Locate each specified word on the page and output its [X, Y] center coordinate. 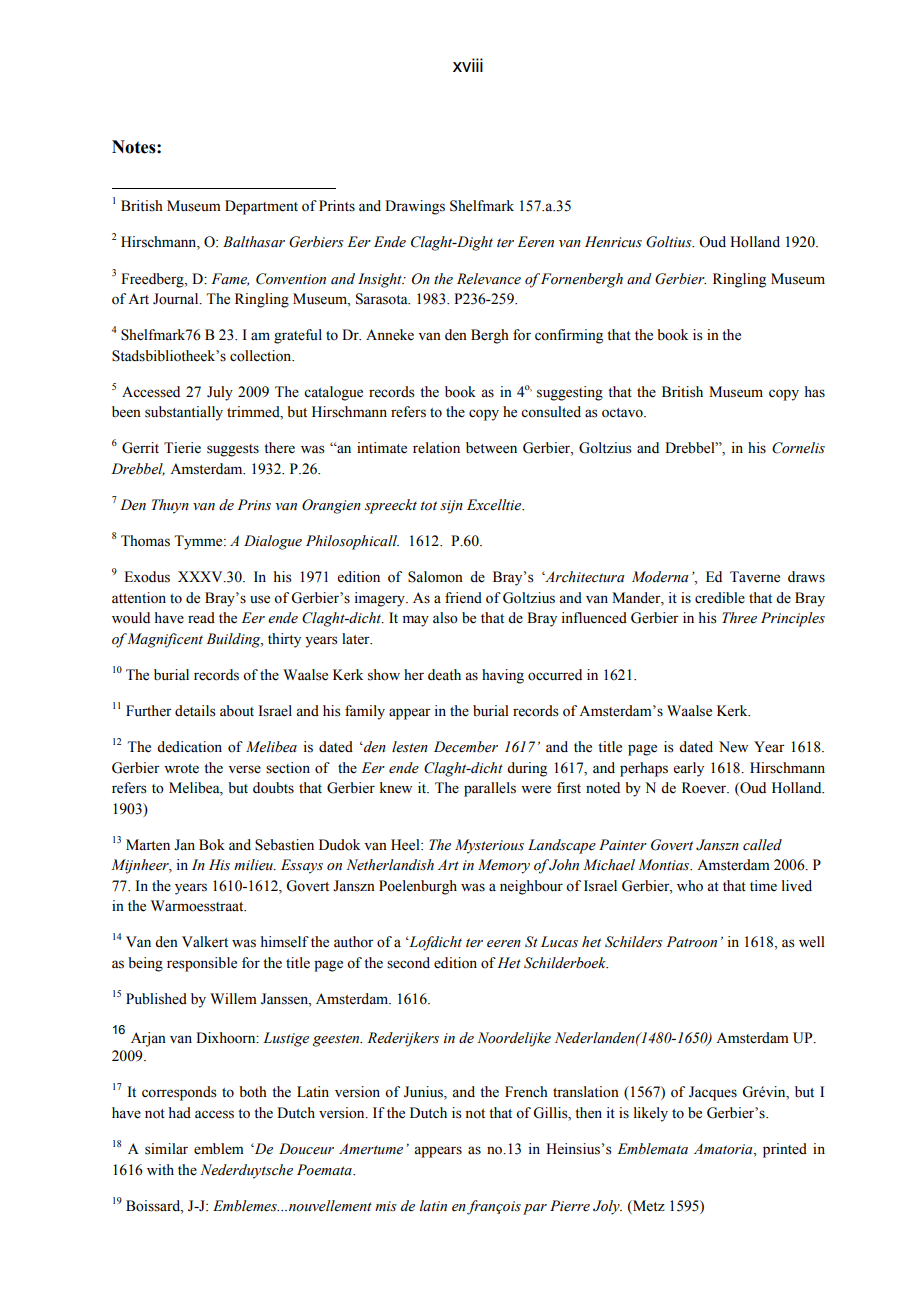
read [201, 618]
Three [739, 617]
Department [261, 207]
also [445, 618]
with [160, 1169]
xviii [468, 65]
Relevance [489, 279]
